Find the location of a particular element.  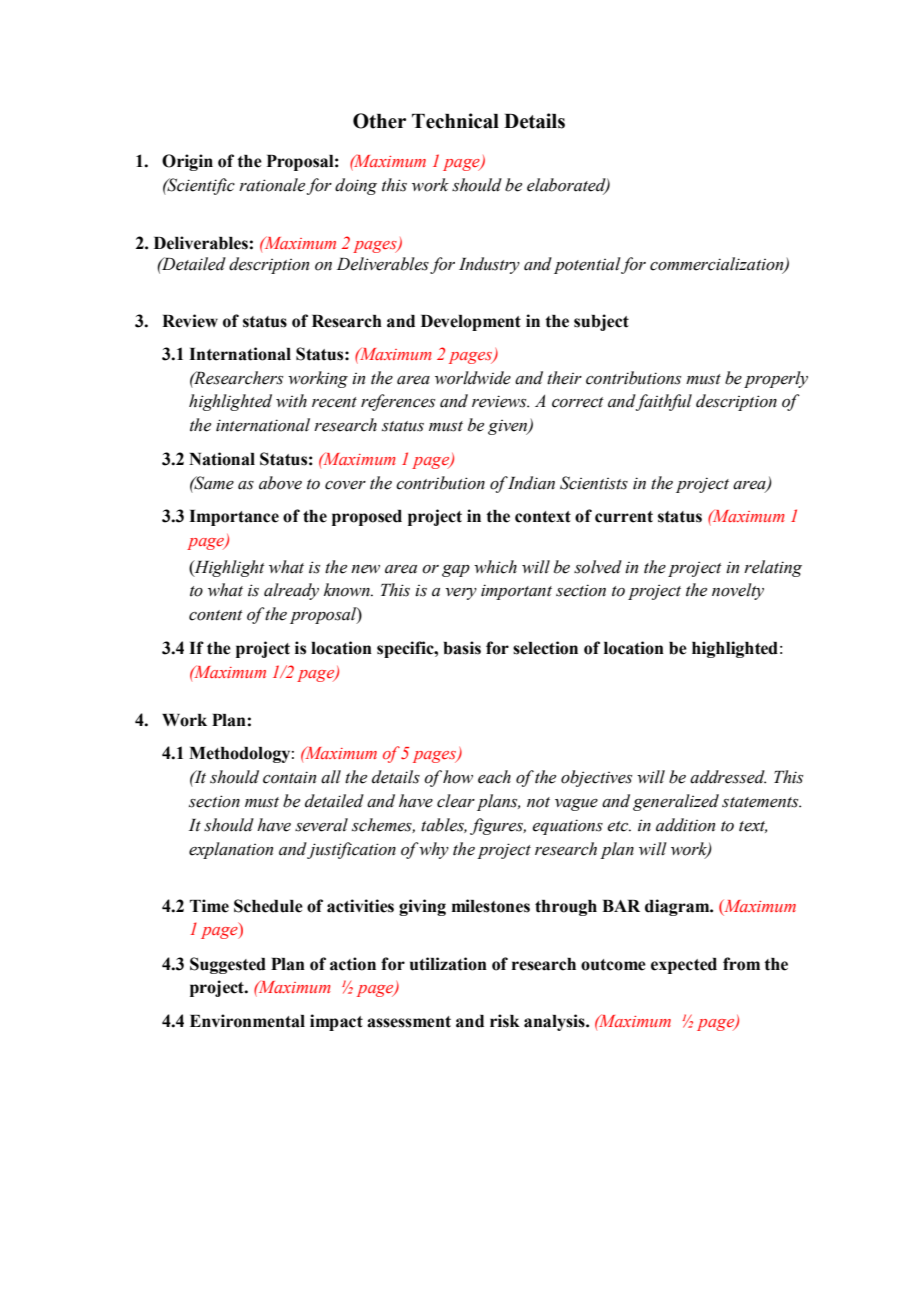

each is located at coordinates (494, 777).
